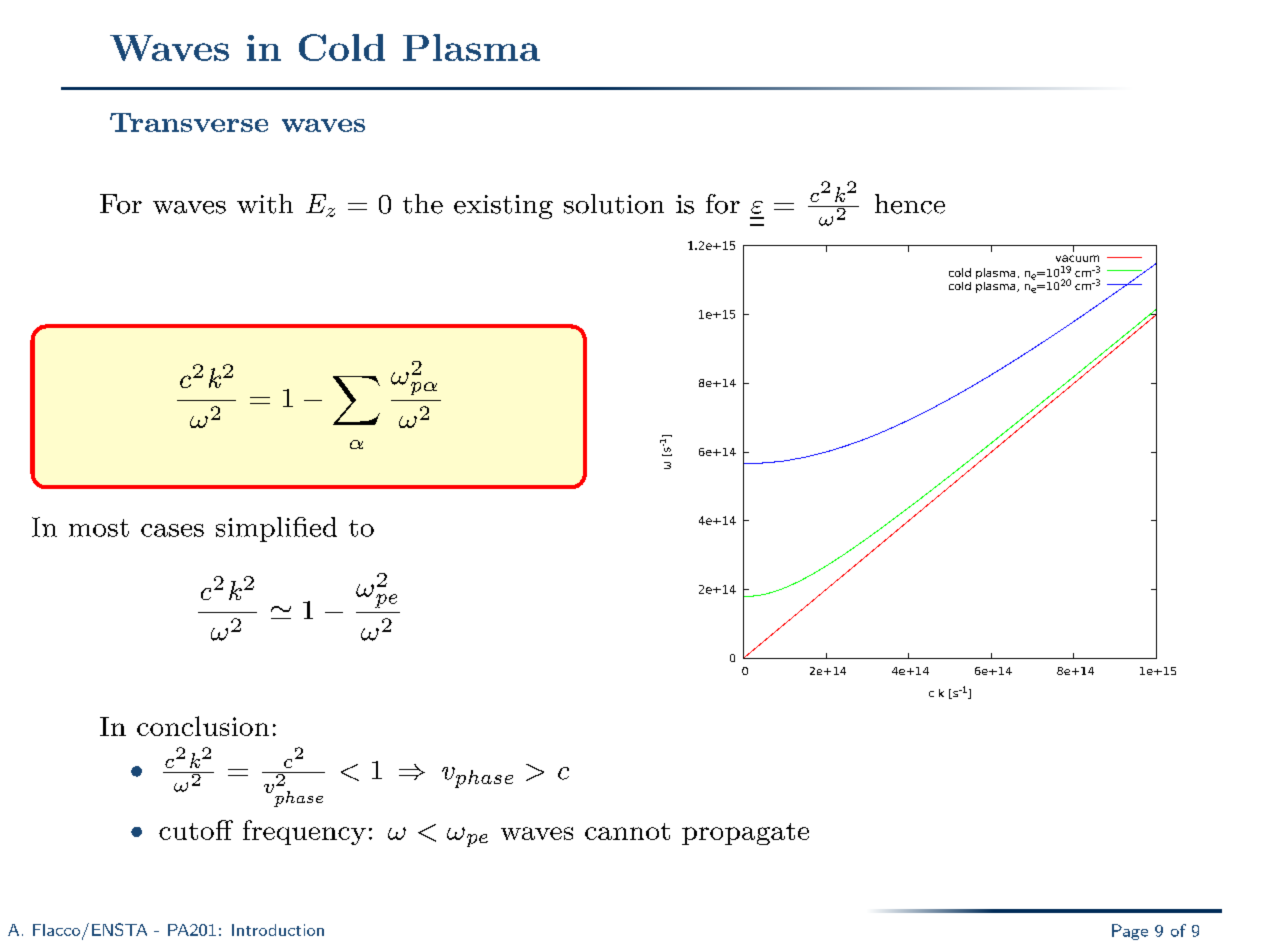 This document has height=952, width=1271. I want to click on Introduction, so click(278, 930).
